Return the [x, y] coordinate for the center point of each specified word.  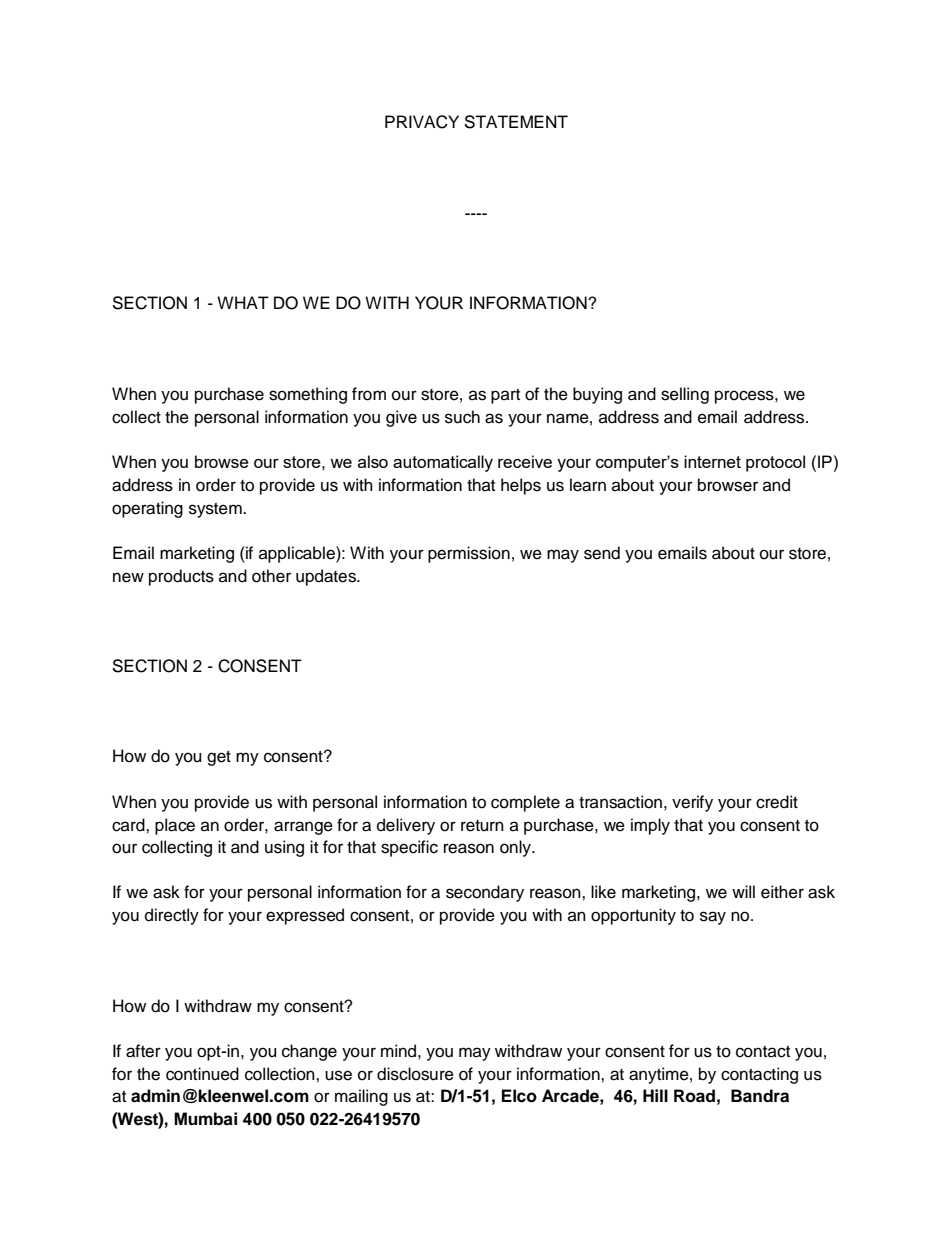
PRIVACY [422, 122]
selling [685, 395]
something [308, 395]
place [175, 826]
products [181, 577]
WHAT [243, 302]
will [743, 891]
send [602, 553]
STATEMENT [516, 122]
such [462, 417]
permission [469, 554]
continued [202, 1074]
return [482, 826]
